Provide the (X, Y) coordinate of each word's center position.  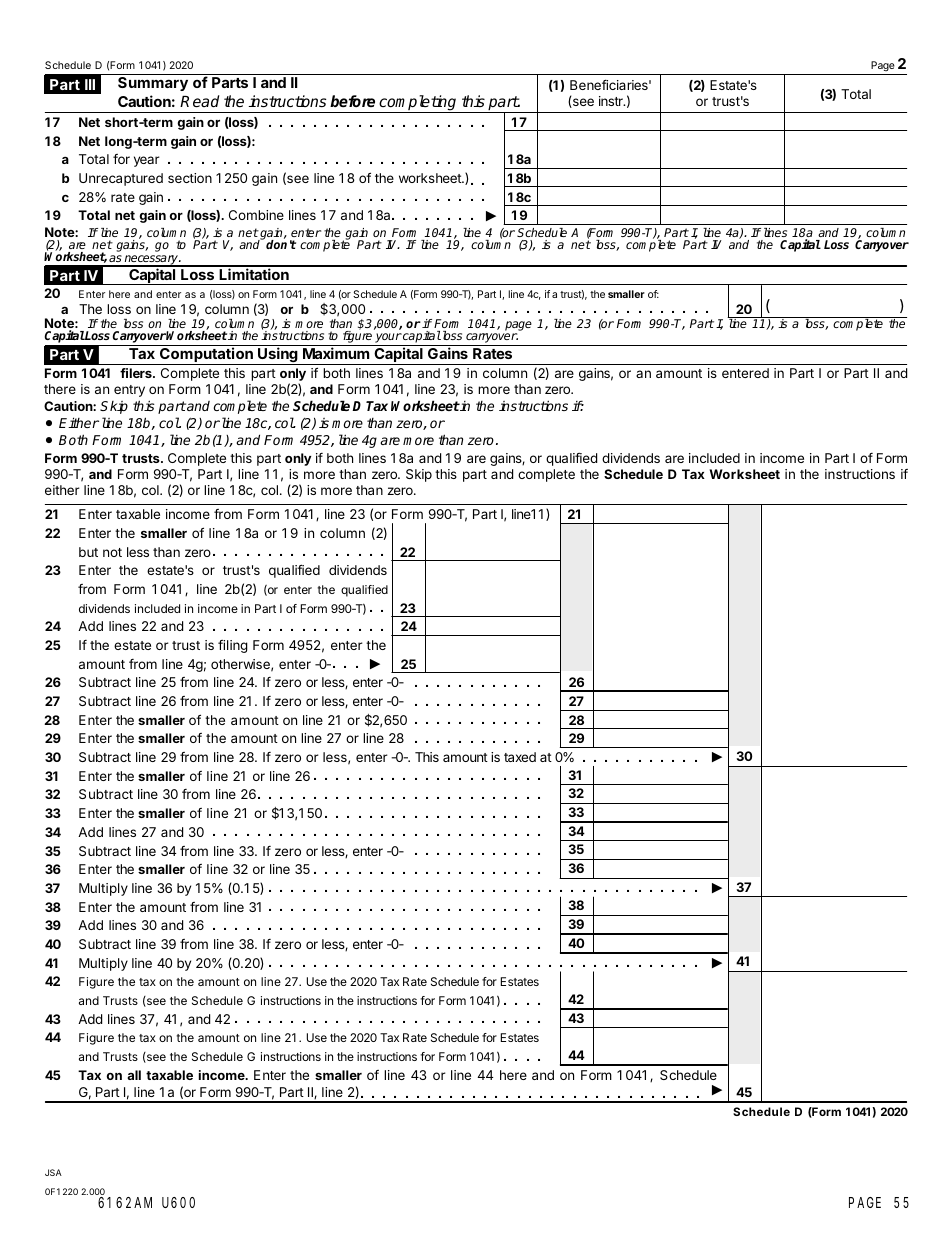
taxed (520, 757)
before (352, 101)
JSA (53, 1172)
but (88, 552)
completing (418, 104)
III (90, 84)
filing (233, 646)
